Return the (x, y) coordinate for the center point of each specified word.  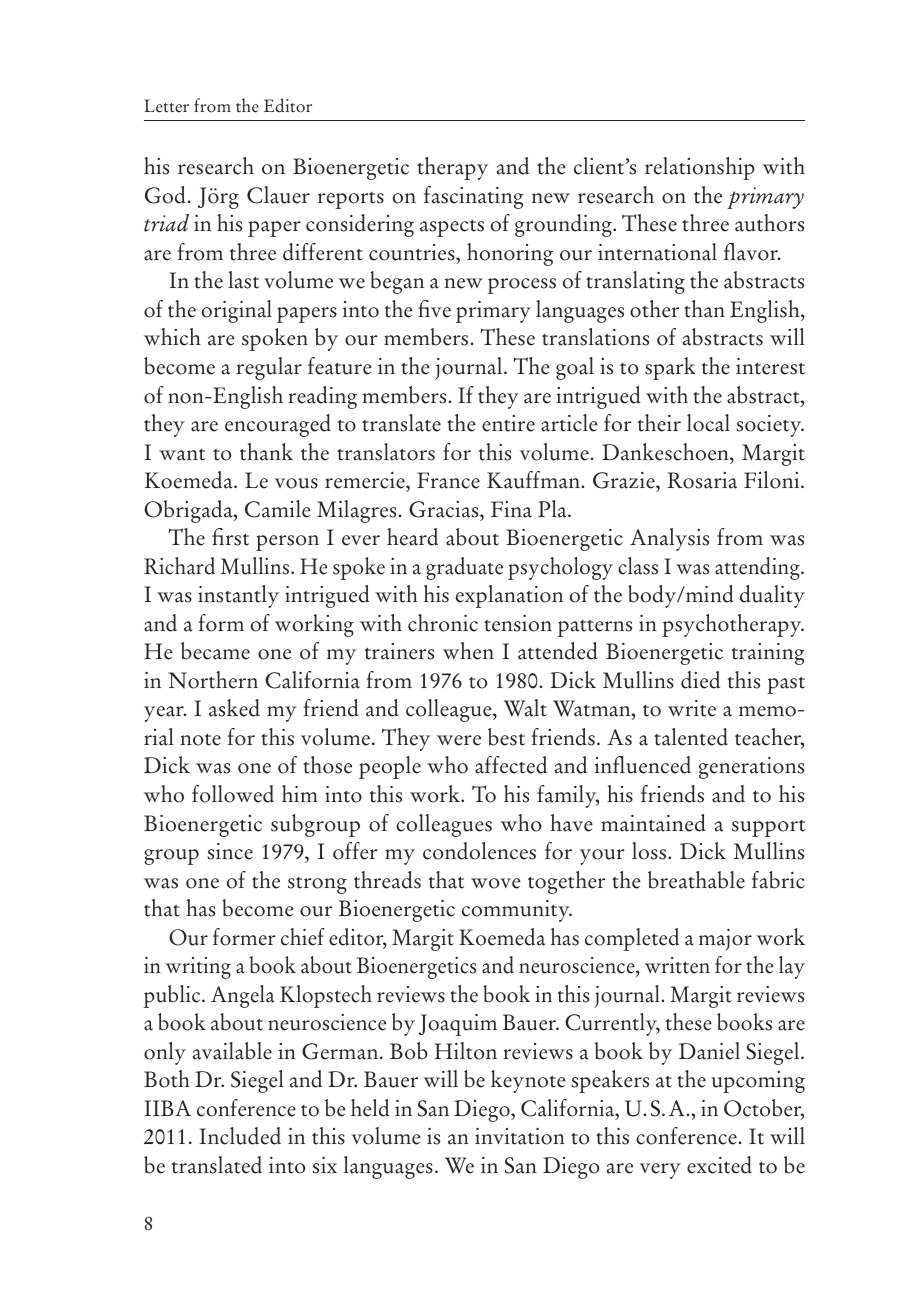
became (215, 651)
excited (719, 1165)
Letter (166, 106)
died (700, 680)
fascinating (474, 197)
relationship (700, 168)
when (468, 651)
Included (240, 1136)
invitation (520, 1136)
